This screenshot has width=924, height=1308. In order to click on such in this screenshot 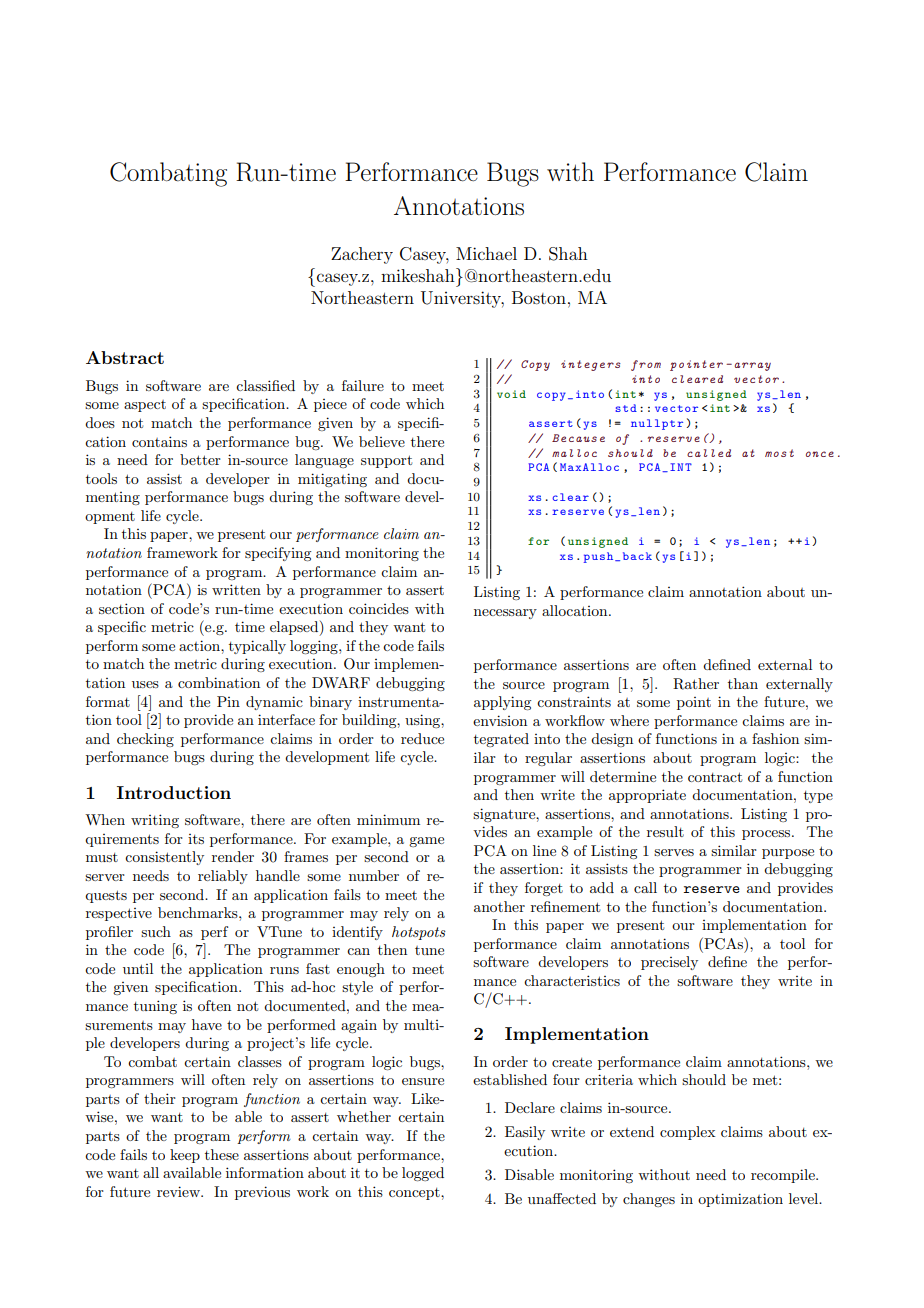, I will do `click(156, 931)`.
